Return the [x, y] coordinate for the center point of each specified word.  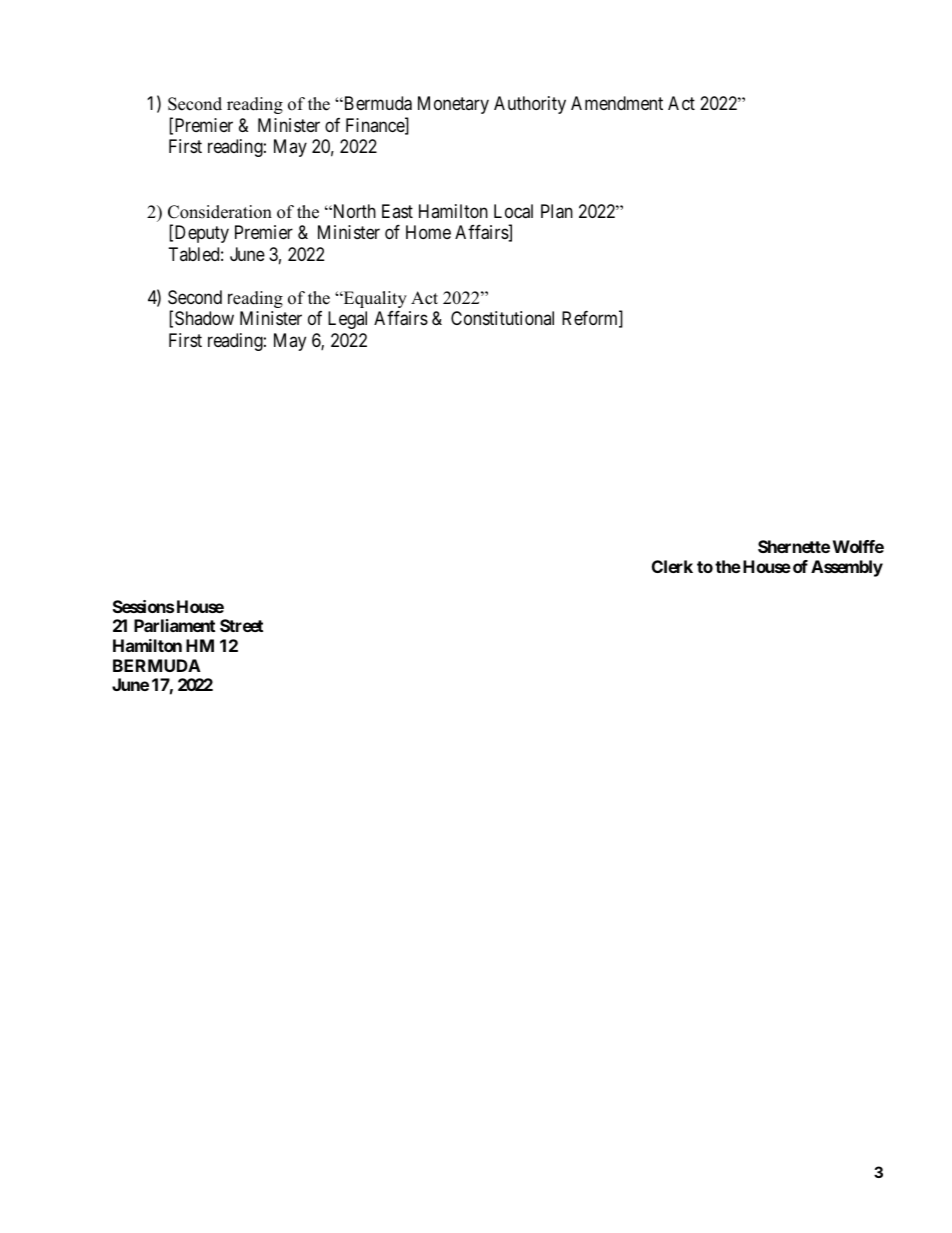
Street [241, 625]
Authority [530, 105]
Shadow [204, 318]
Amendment [617, 103]
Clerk [672, 566]
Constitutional [502, 318]
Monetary [453, 105]
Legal [347, 320]
